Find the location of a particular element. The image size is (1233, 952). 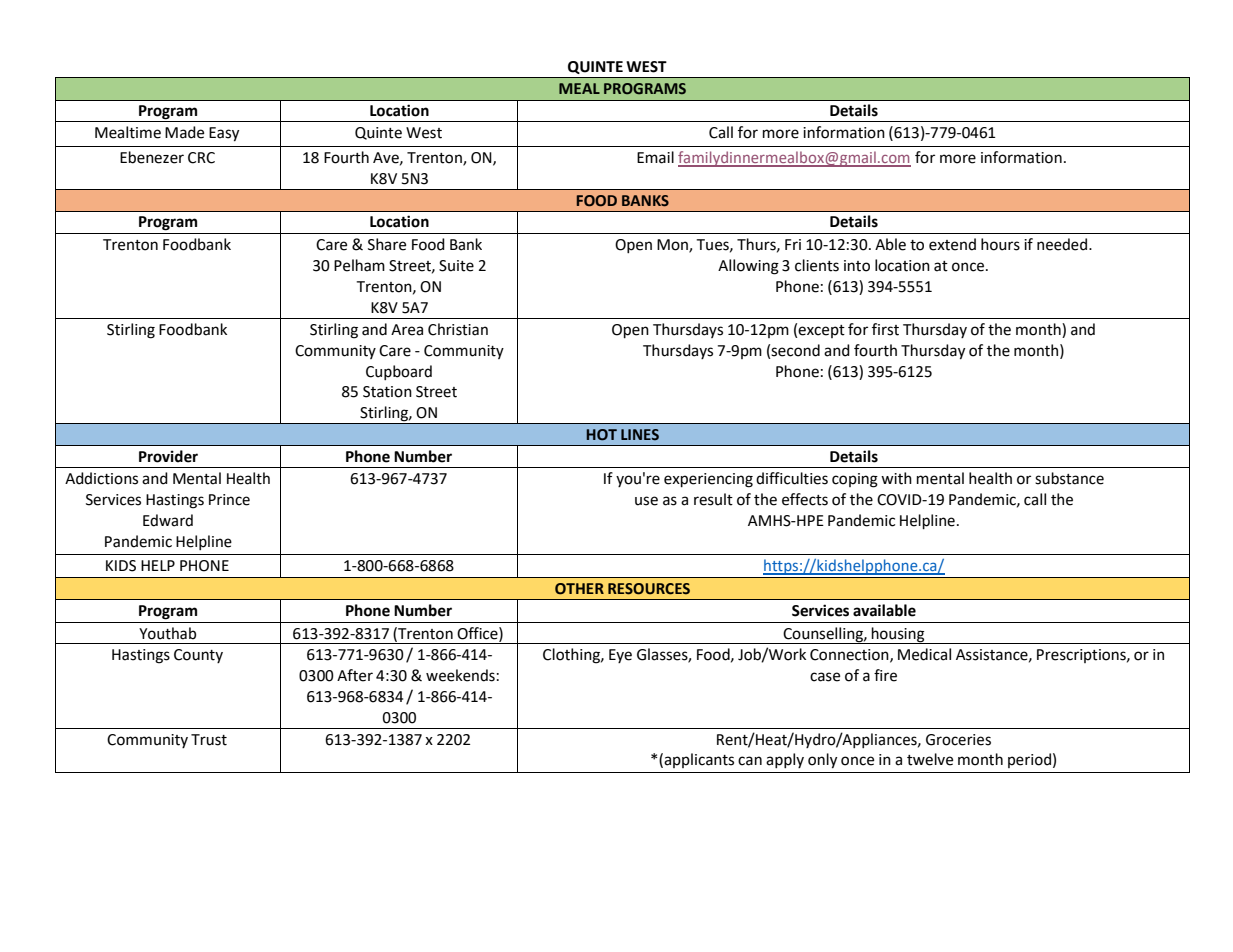

first is located at coordinates (885, 329).
